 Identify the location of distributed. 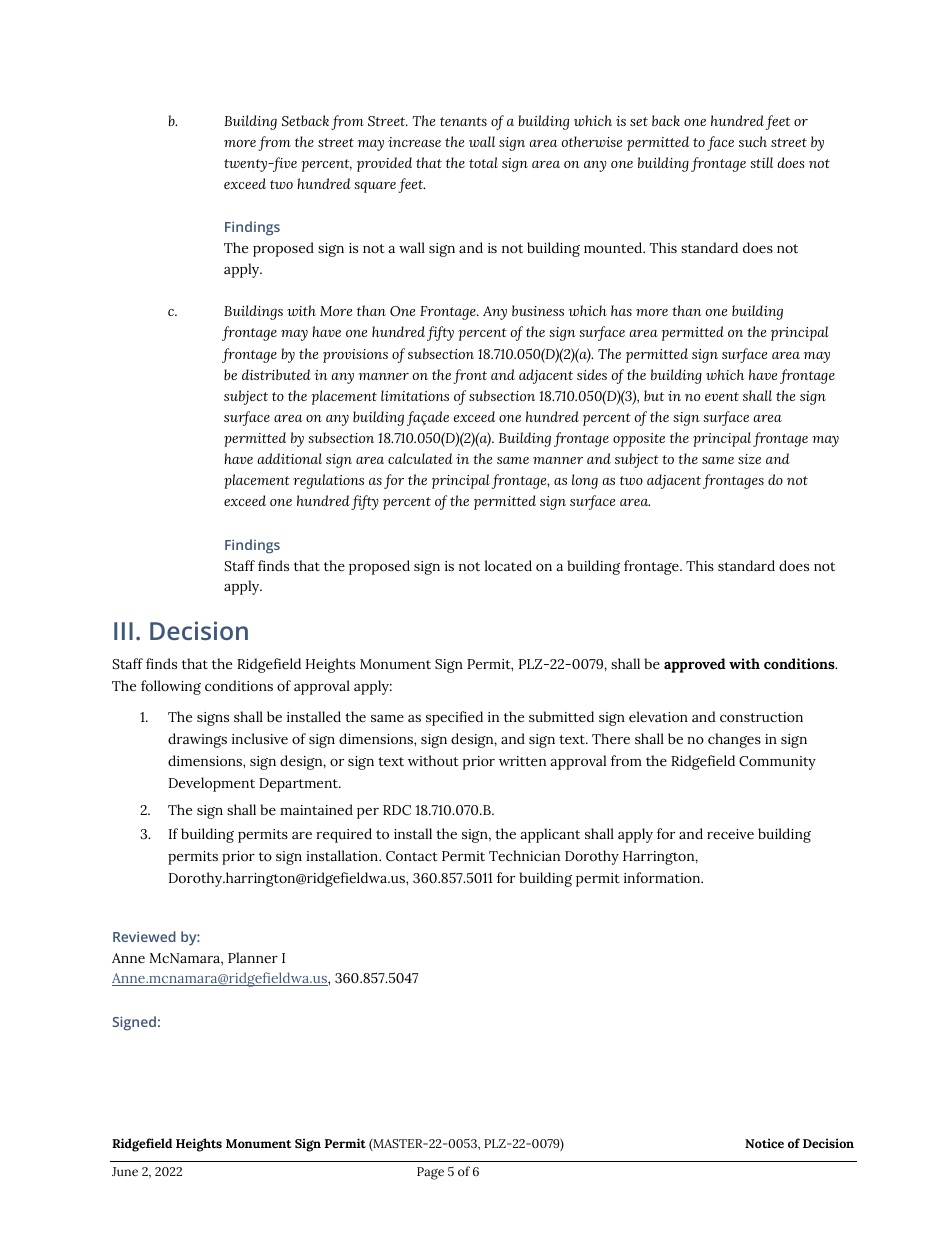
(276, 374).
